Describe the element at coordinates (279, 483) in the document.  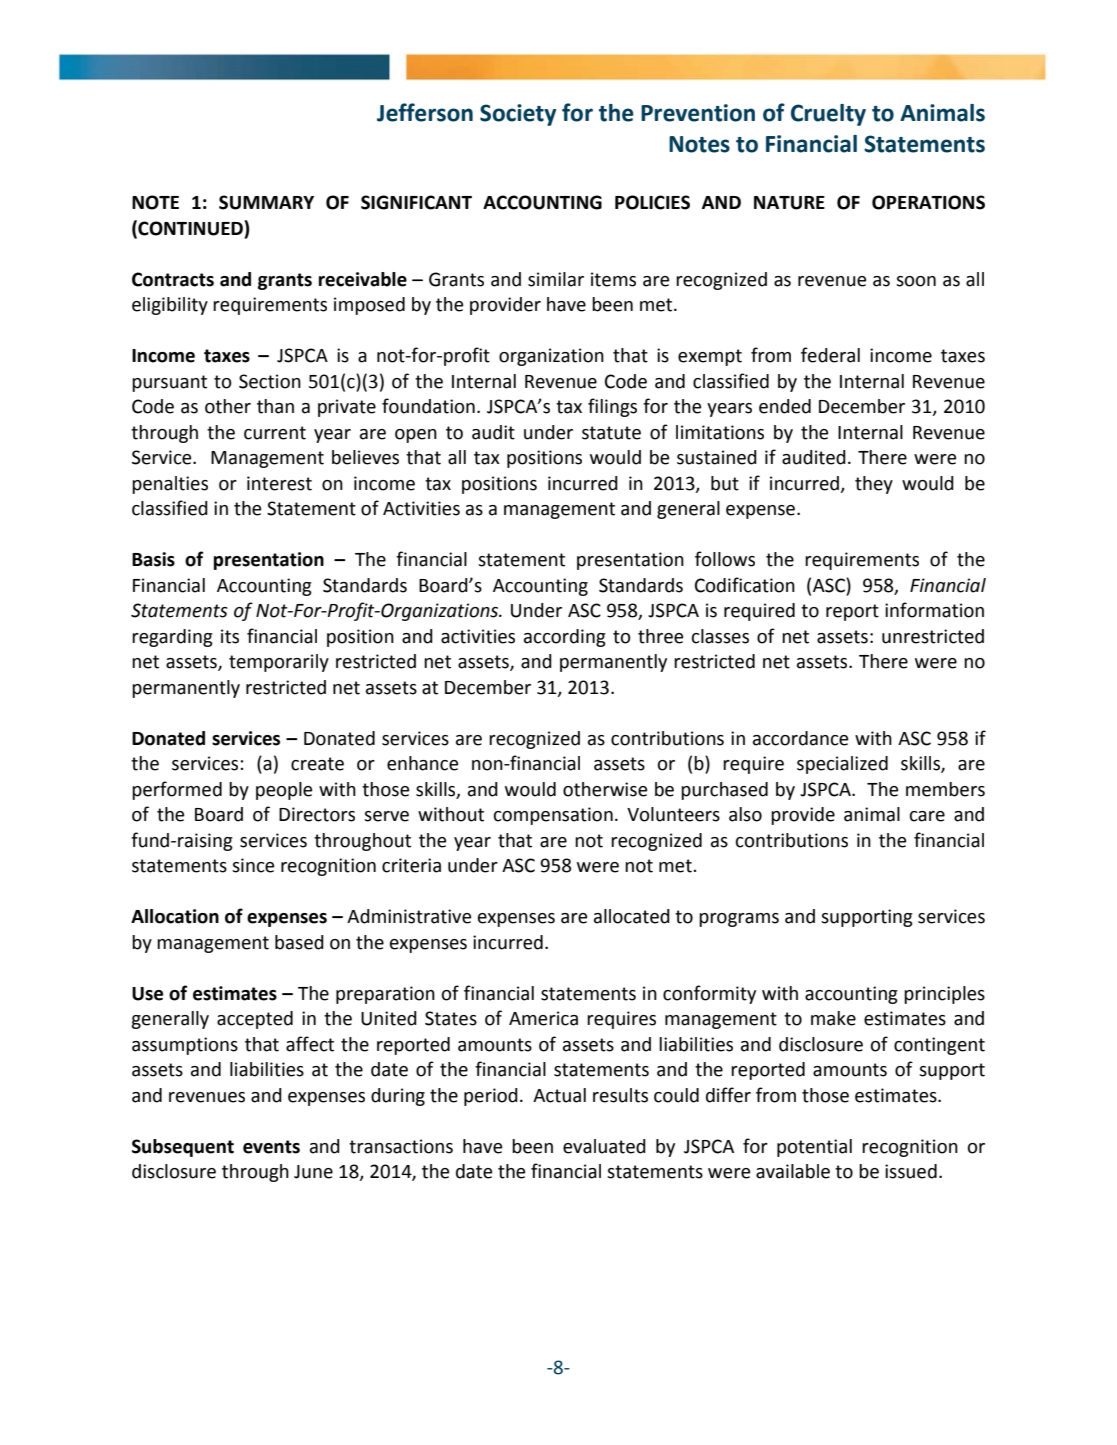
I see `interest` at that location.
